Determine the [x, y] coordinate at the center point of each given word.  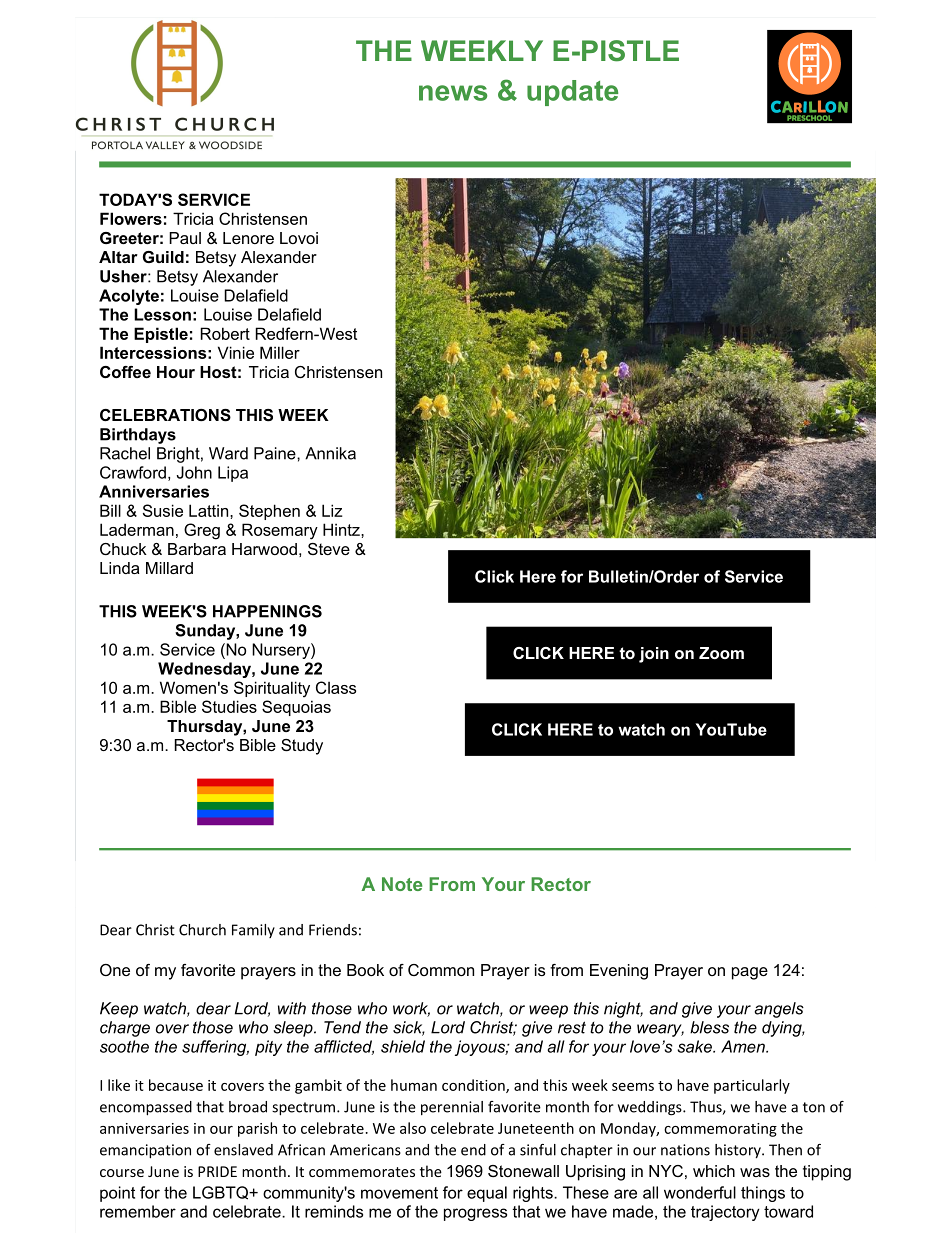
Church [202, 930]
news [453, 93]
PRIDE [217, 1171]
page [750, 973]
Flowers [131, 218]
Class [336, 687]
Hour [176, 372]
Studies [229, 706]
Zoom [721, 653]
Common [441, 970]
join [654, 655]
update [572, 93]
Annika [330, 453]
